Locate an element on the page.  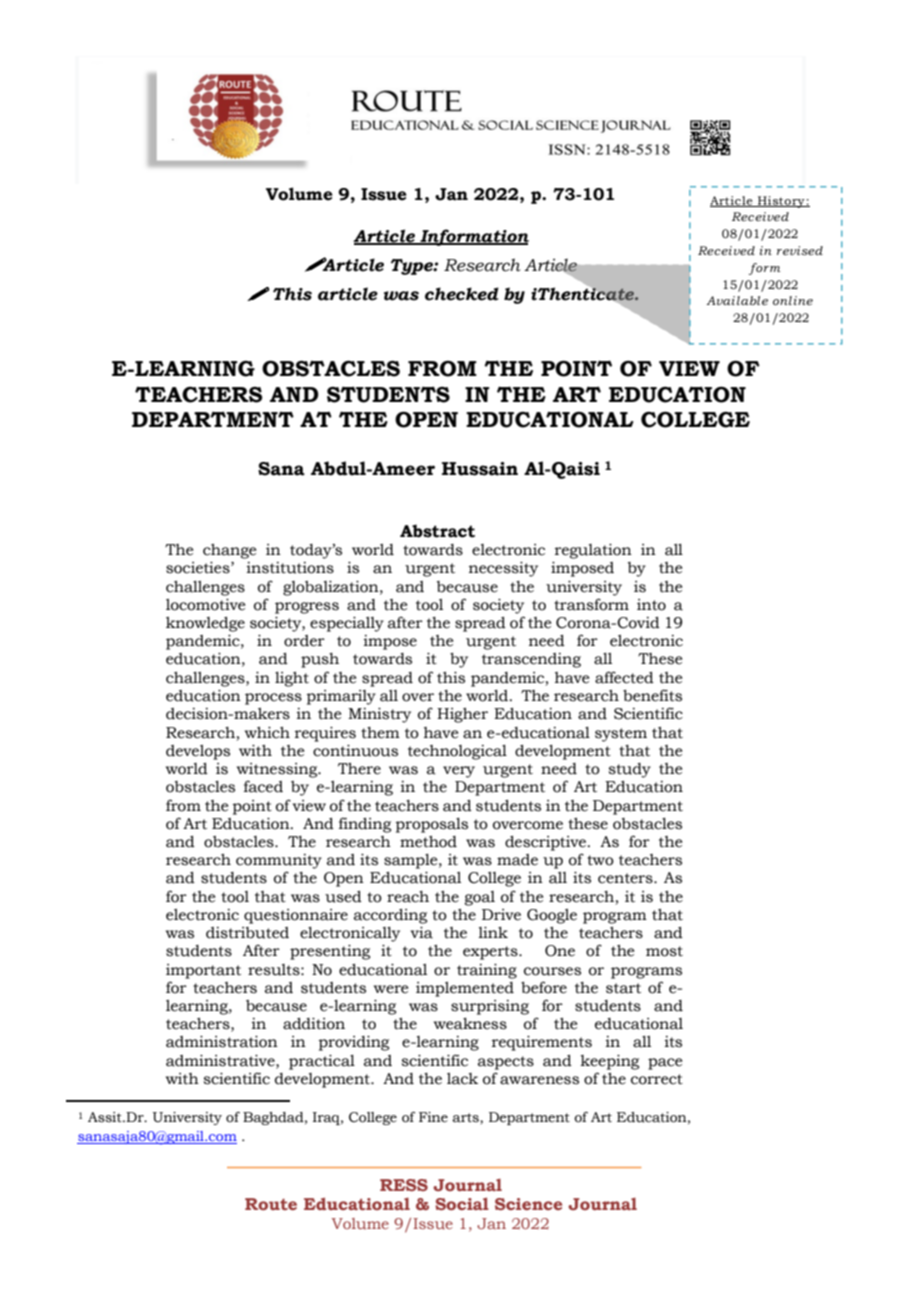
benefits is located at coordinates (652, 695).
